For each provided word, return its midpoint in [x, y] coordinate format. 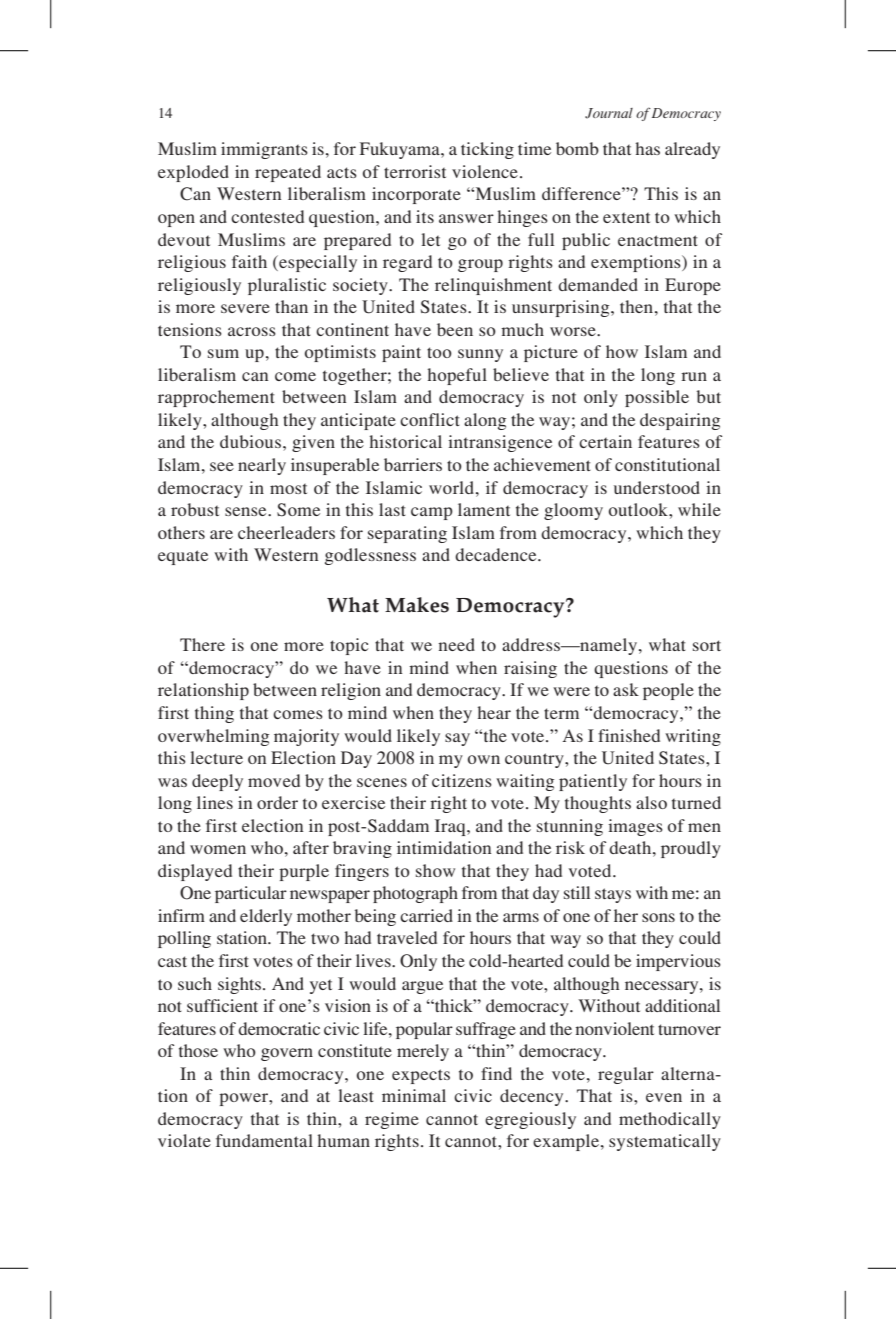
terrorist [415, 171]
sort [707, 645]
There [202, 644]
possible [657, 398]
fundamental [264, 1140]
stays [613, 895]
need [456, 644]
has [647, 148]
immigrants [264, 150]
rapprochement [216, 398]
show [435, 870]
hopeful [457, 376]
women [218, 849]
